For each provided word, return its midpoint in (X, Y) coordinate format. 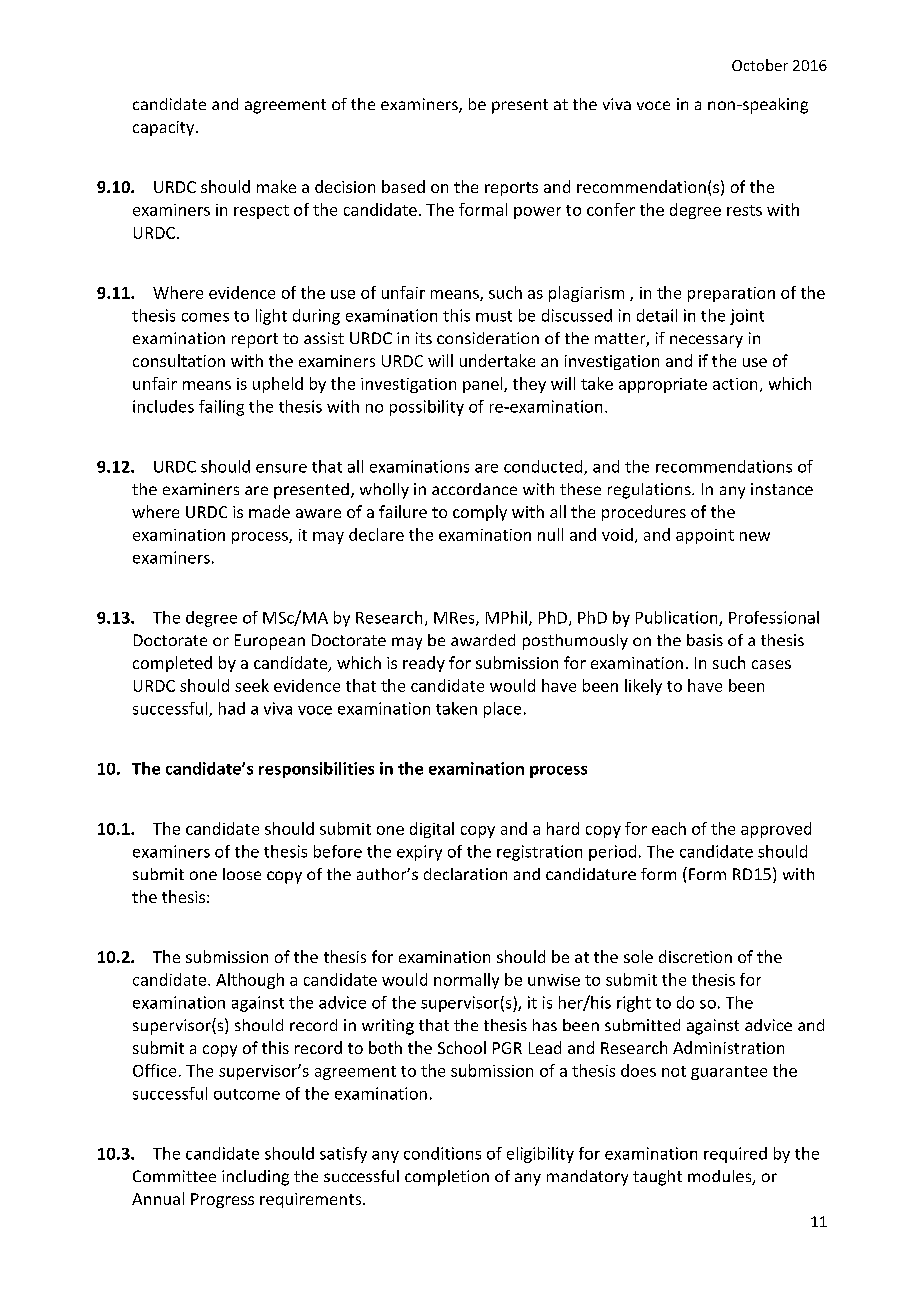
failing (221, 408)
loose (242, 874)
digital (432, 830)
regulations (650, 491)
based (403, 186)
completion (447, 1178)
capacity (165, 128)
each (669, 828)
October (760, 65)
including (255, 1178)
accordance (474, 489)
